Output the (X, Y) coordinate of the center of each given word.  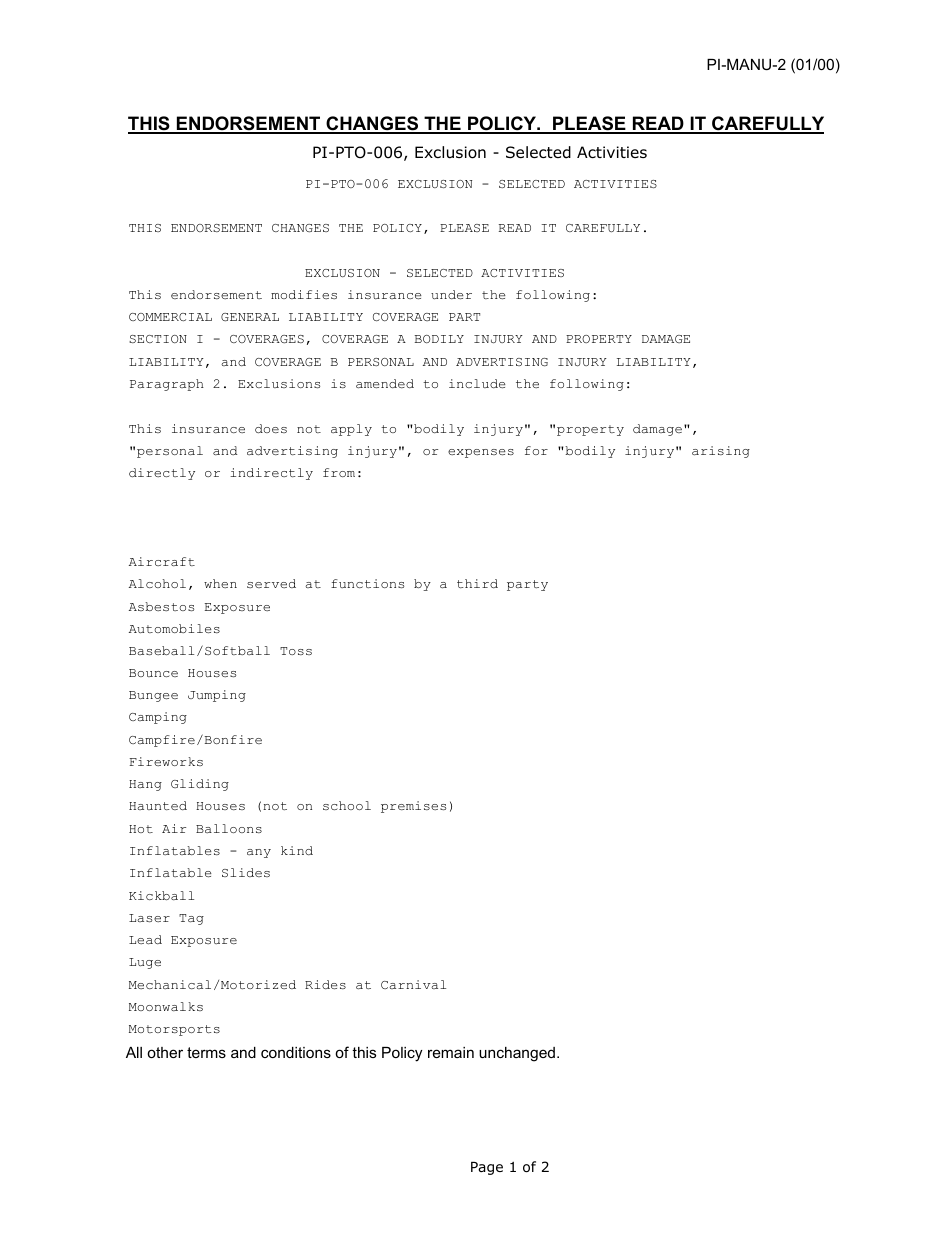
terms (206, 1052)
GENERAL (250, 317)
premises (413, 807)
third (477, 583)
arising (721, 452)
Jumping (217, 696)
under (451, 295)
